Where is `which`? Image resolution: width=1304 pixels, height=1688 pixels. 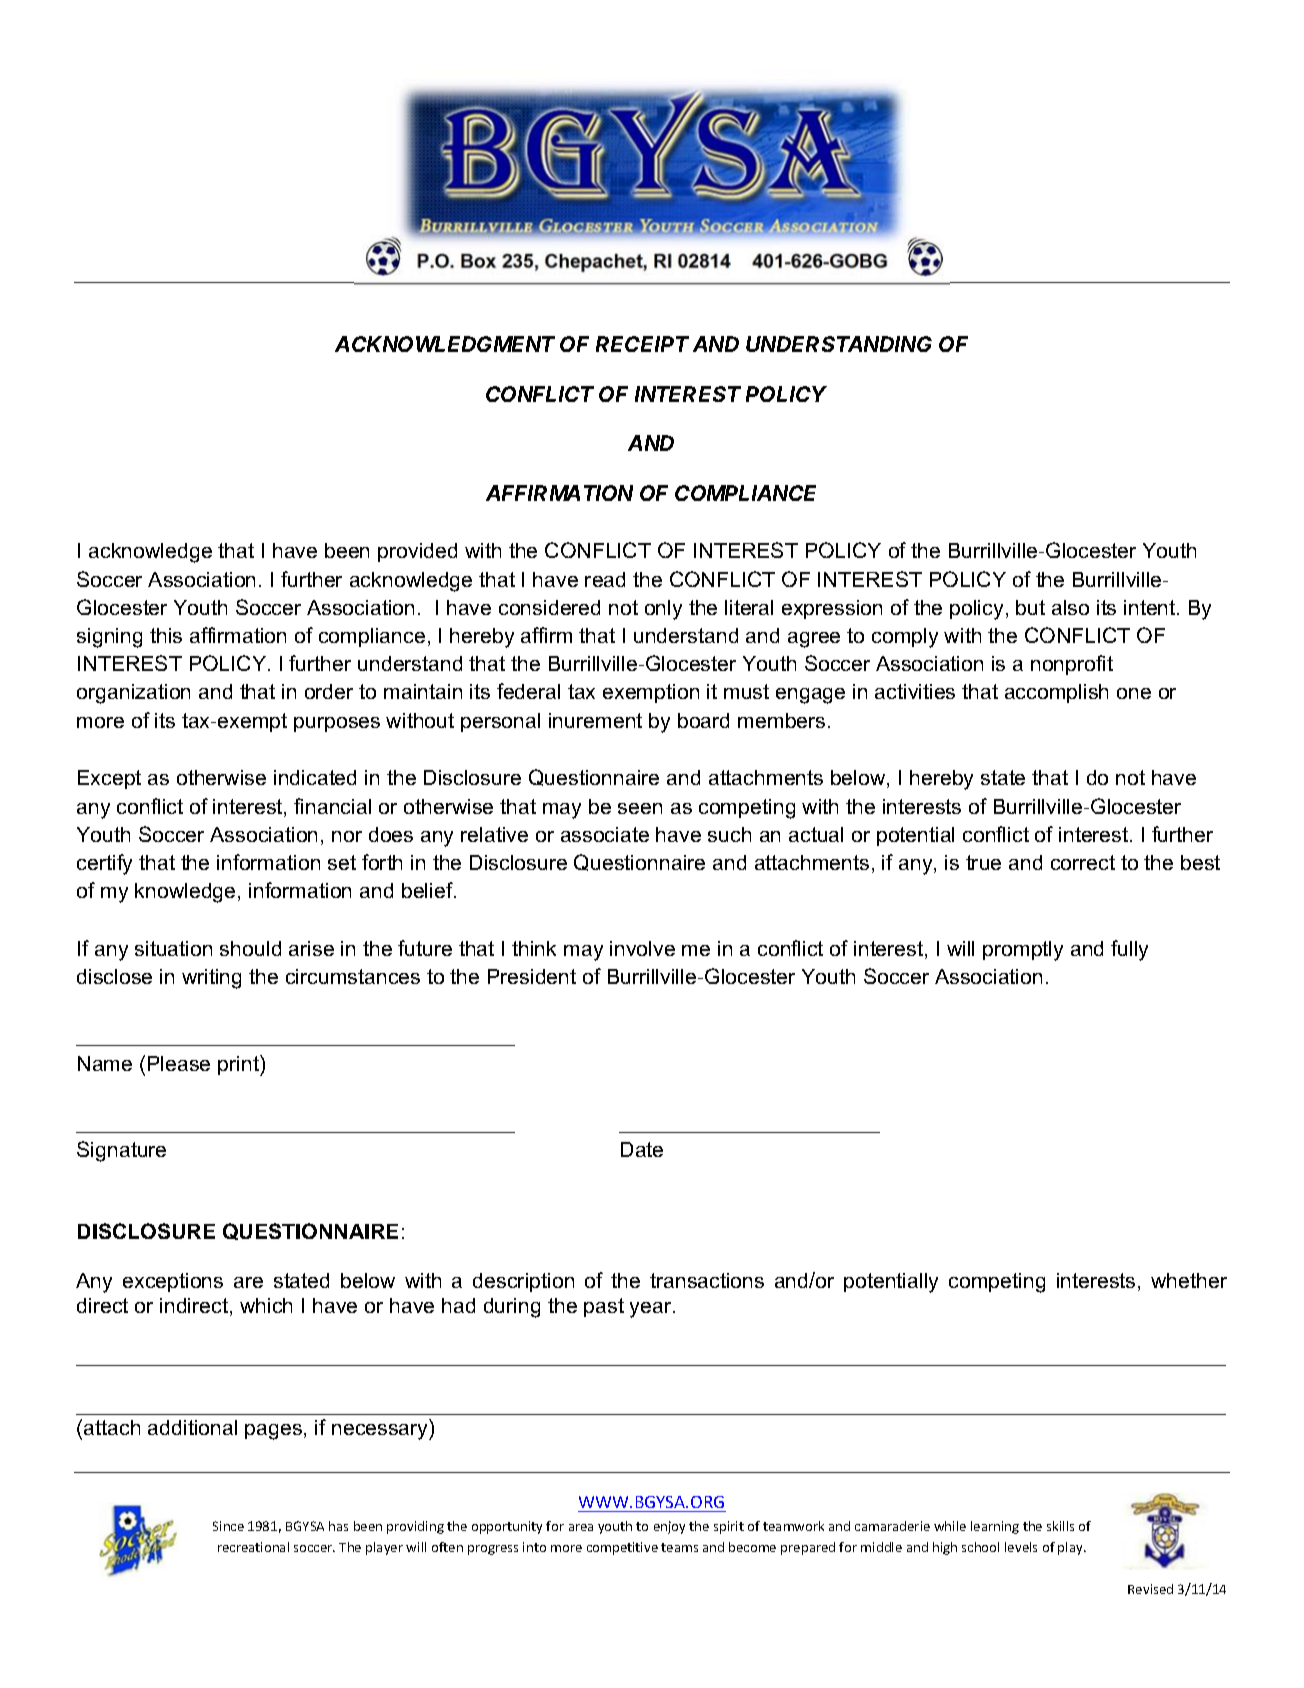
which is located at coordinates (266, 1305).
